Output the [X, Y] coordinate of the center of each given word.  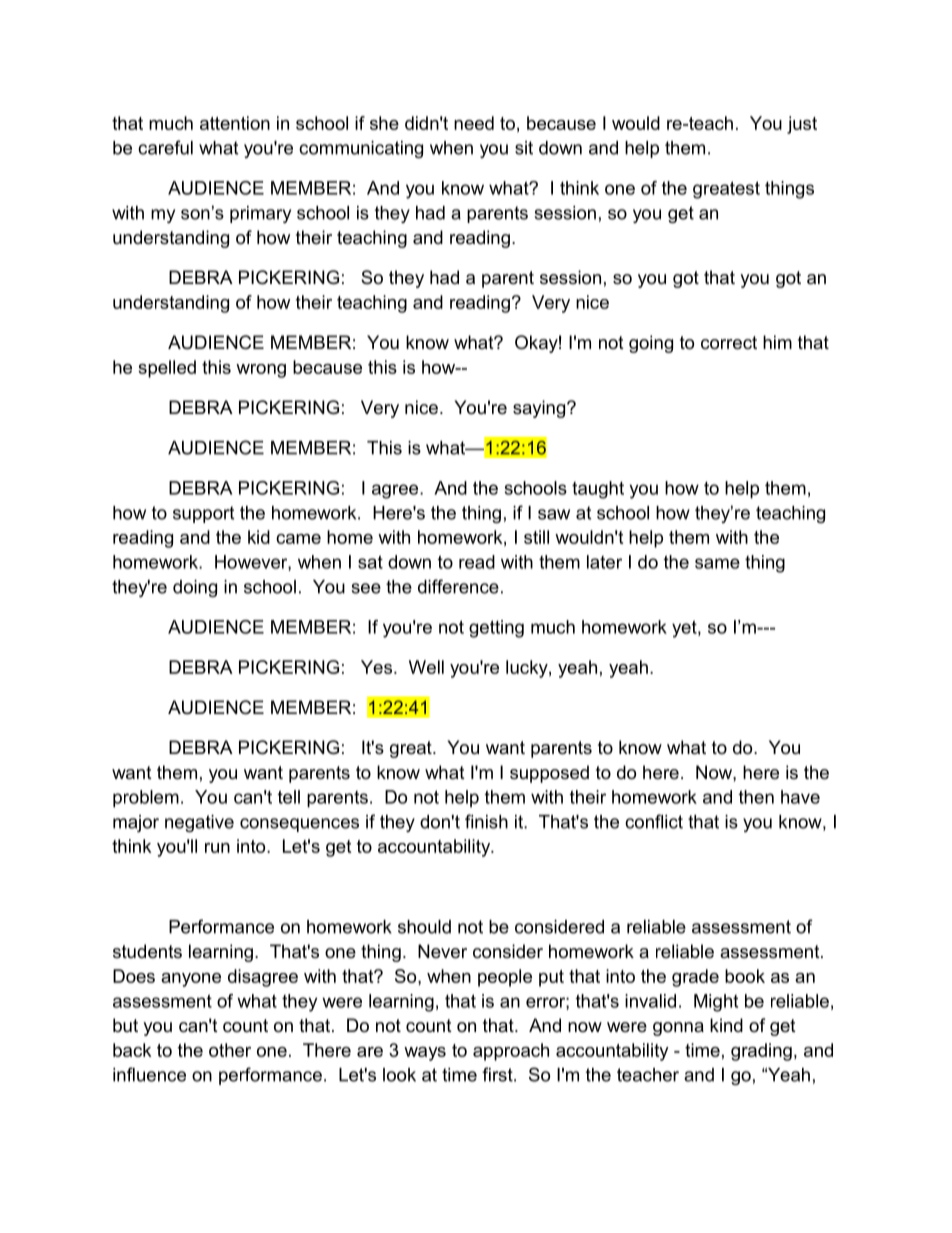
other [230, 1050]
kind [726, 1025]
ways [425, 1054]
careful [165, 147]
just [802, 125]
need [474, 123]
